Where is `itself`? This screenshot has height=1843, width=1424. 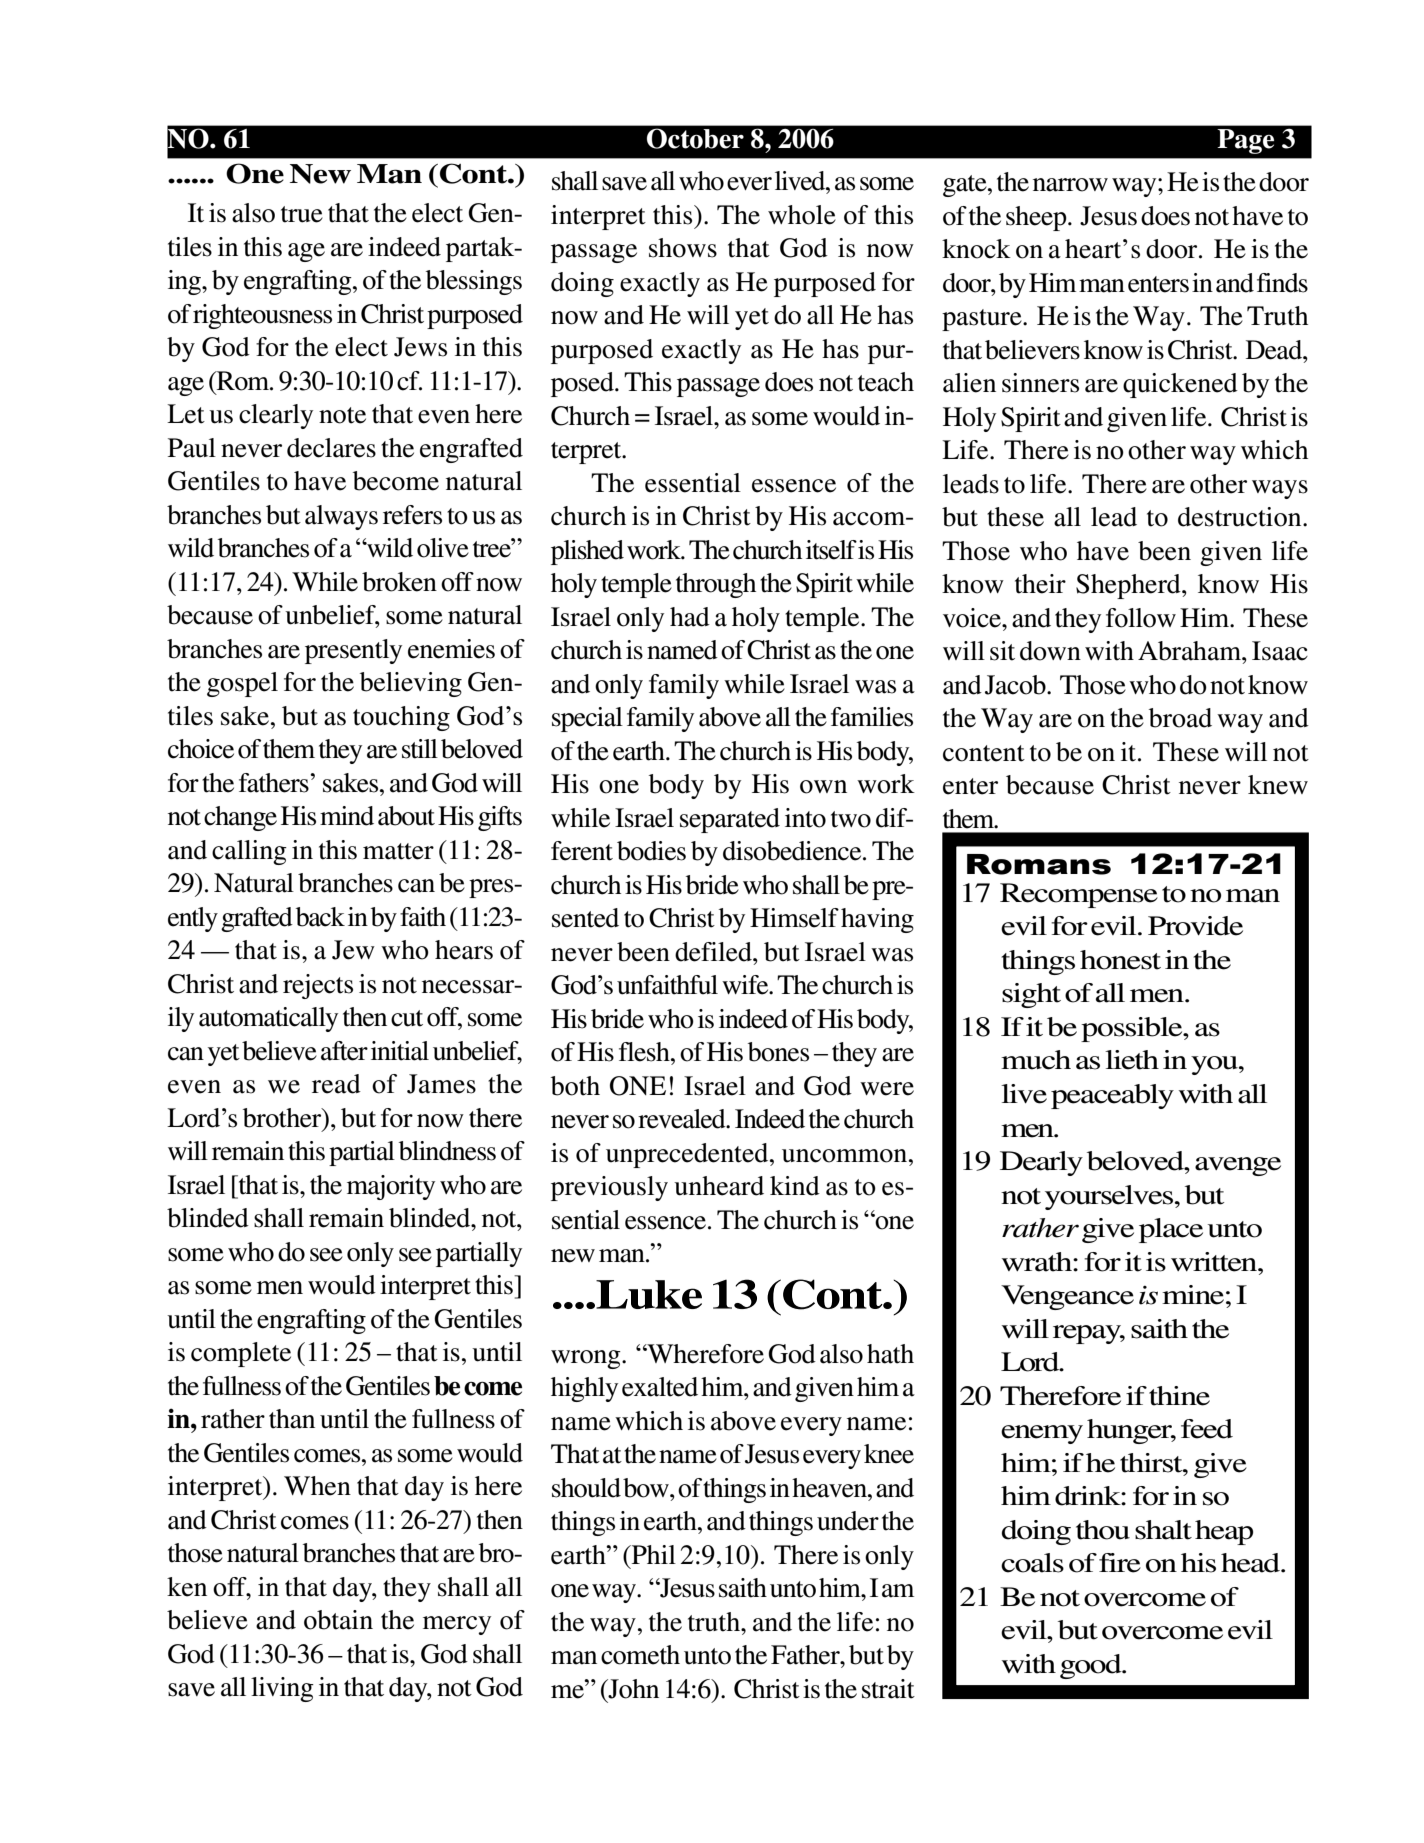 itself is located at coordinates (831, 550).
